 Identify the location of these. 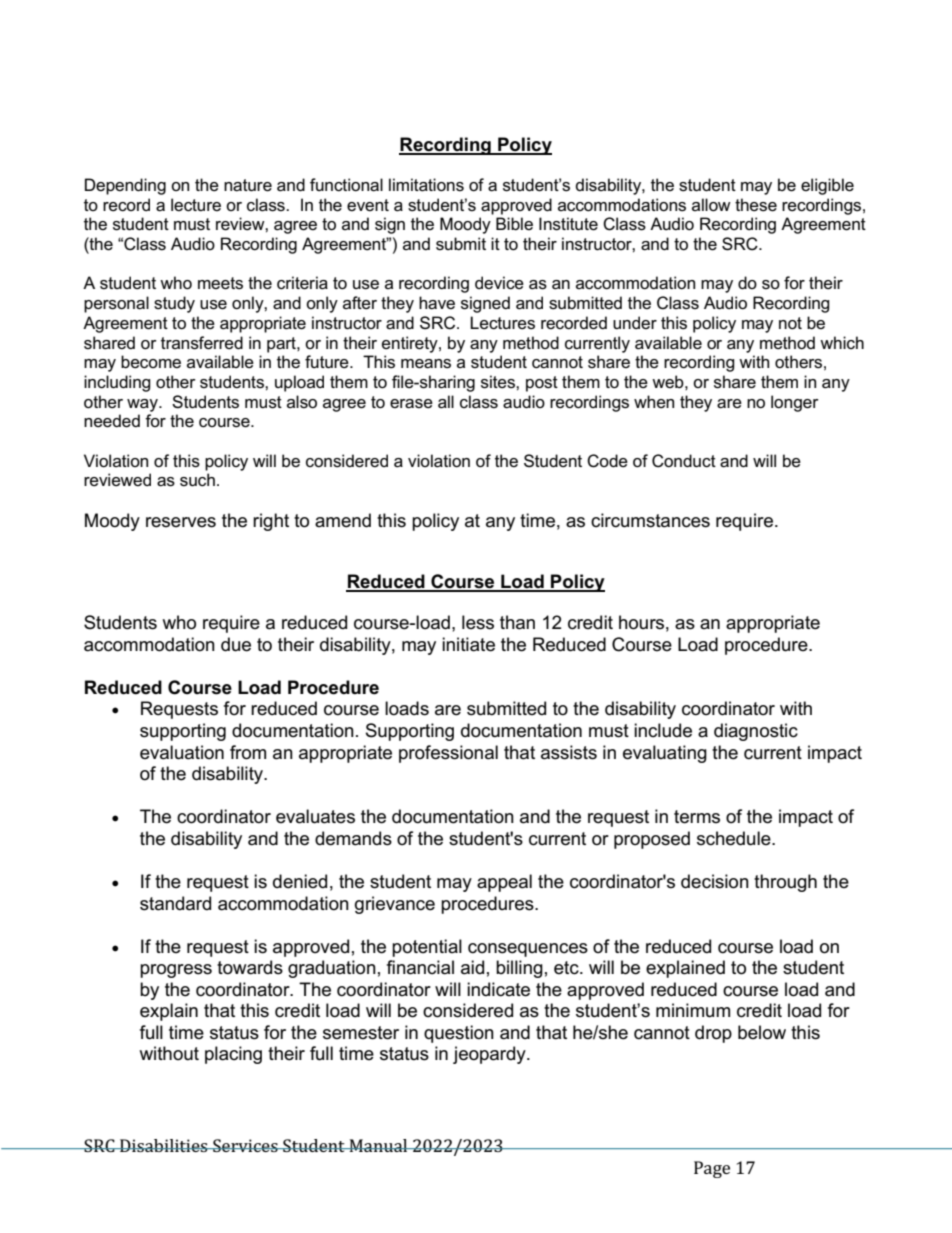
(756, 205).
